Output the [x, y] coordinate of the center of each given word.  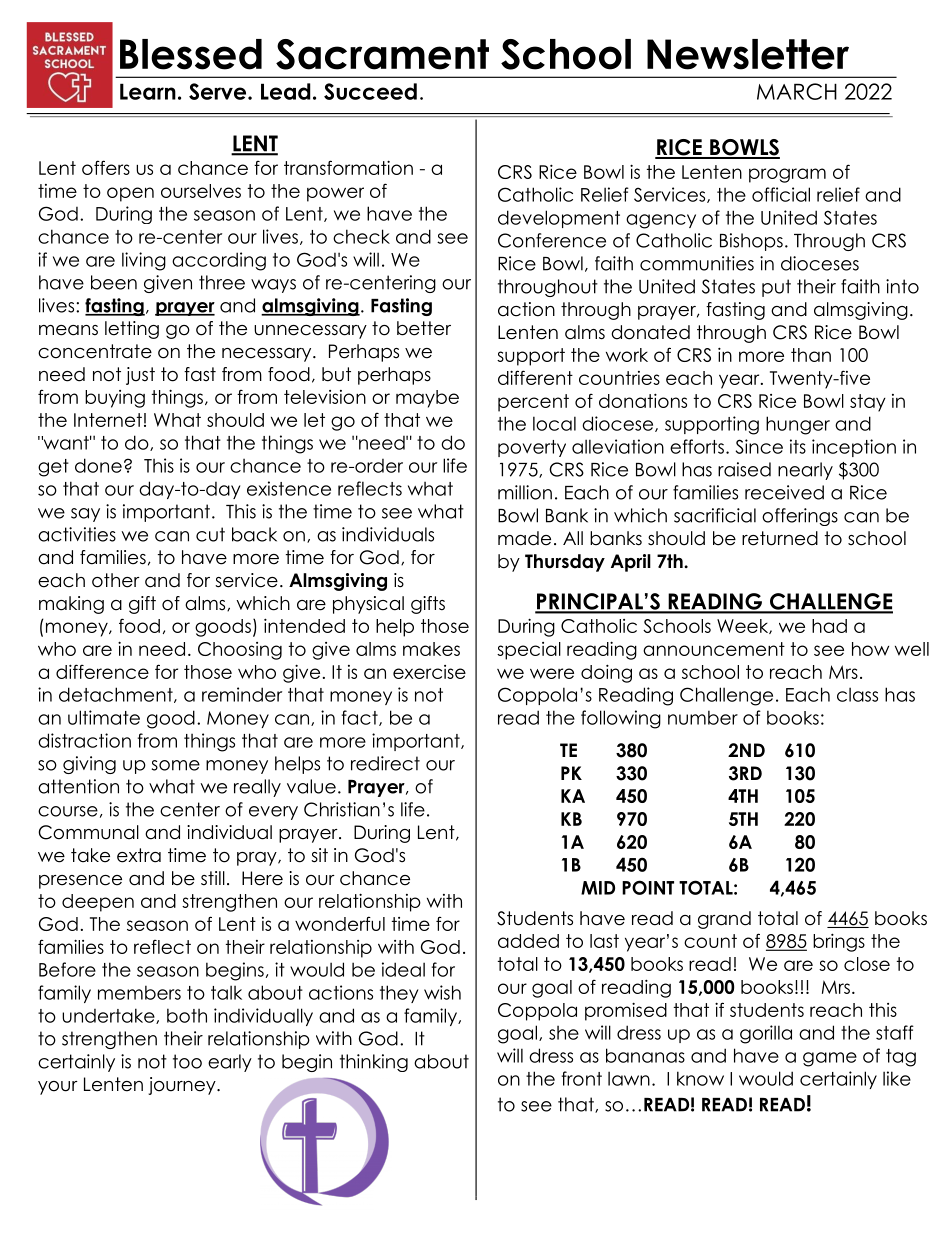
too [187, 1061]
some [176, 765]
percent [533, 403]
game [830, 1059]
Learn [148, 91]
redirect [385, 763]
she [564, 1033]
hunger [798, 425]
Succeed [370, 91]
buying [115, 399]
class [857, 694]
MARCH [797, 91]
